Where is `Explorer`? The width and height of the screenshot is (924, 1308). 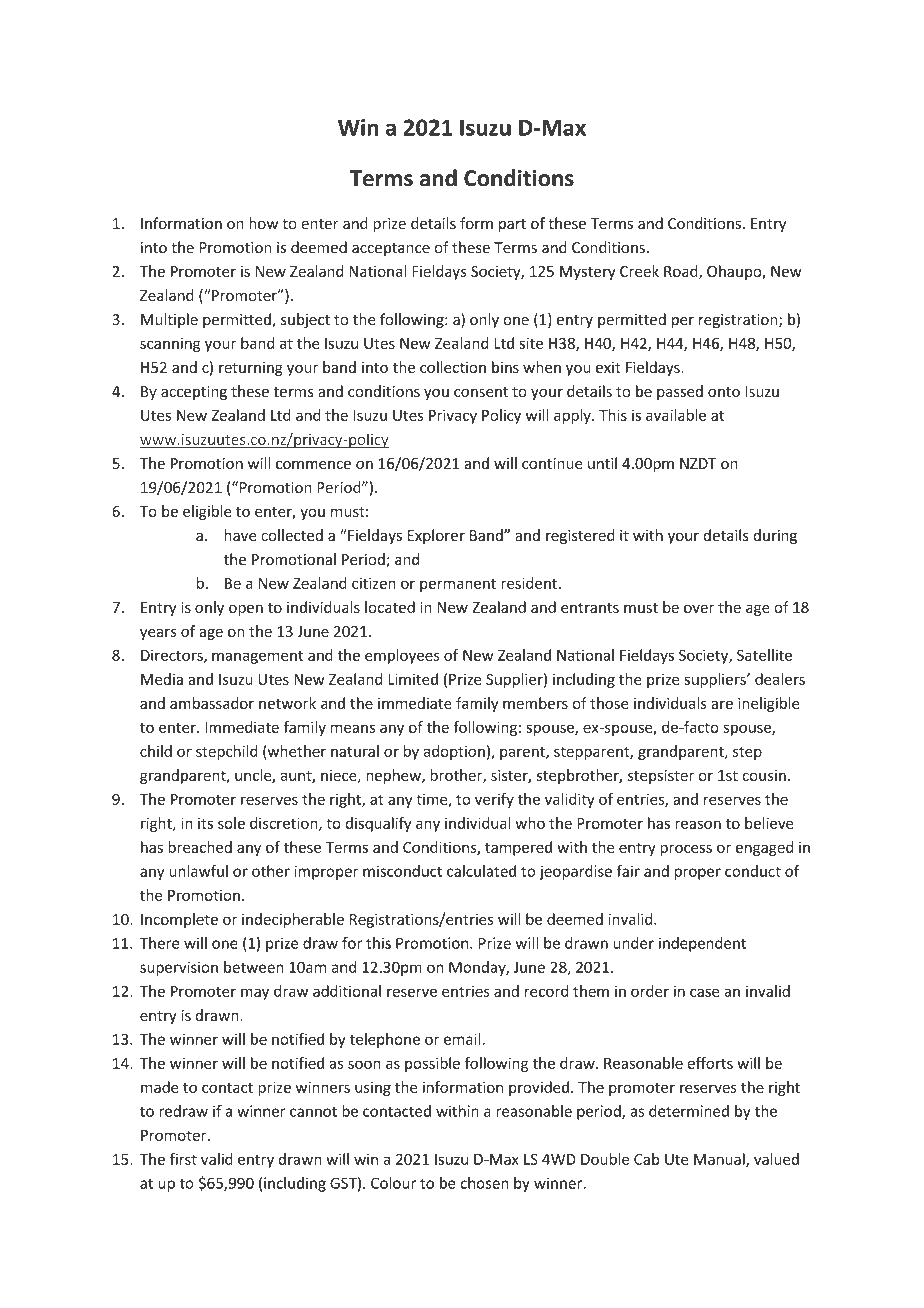 Explorer is located at coordinates (436, 536).
